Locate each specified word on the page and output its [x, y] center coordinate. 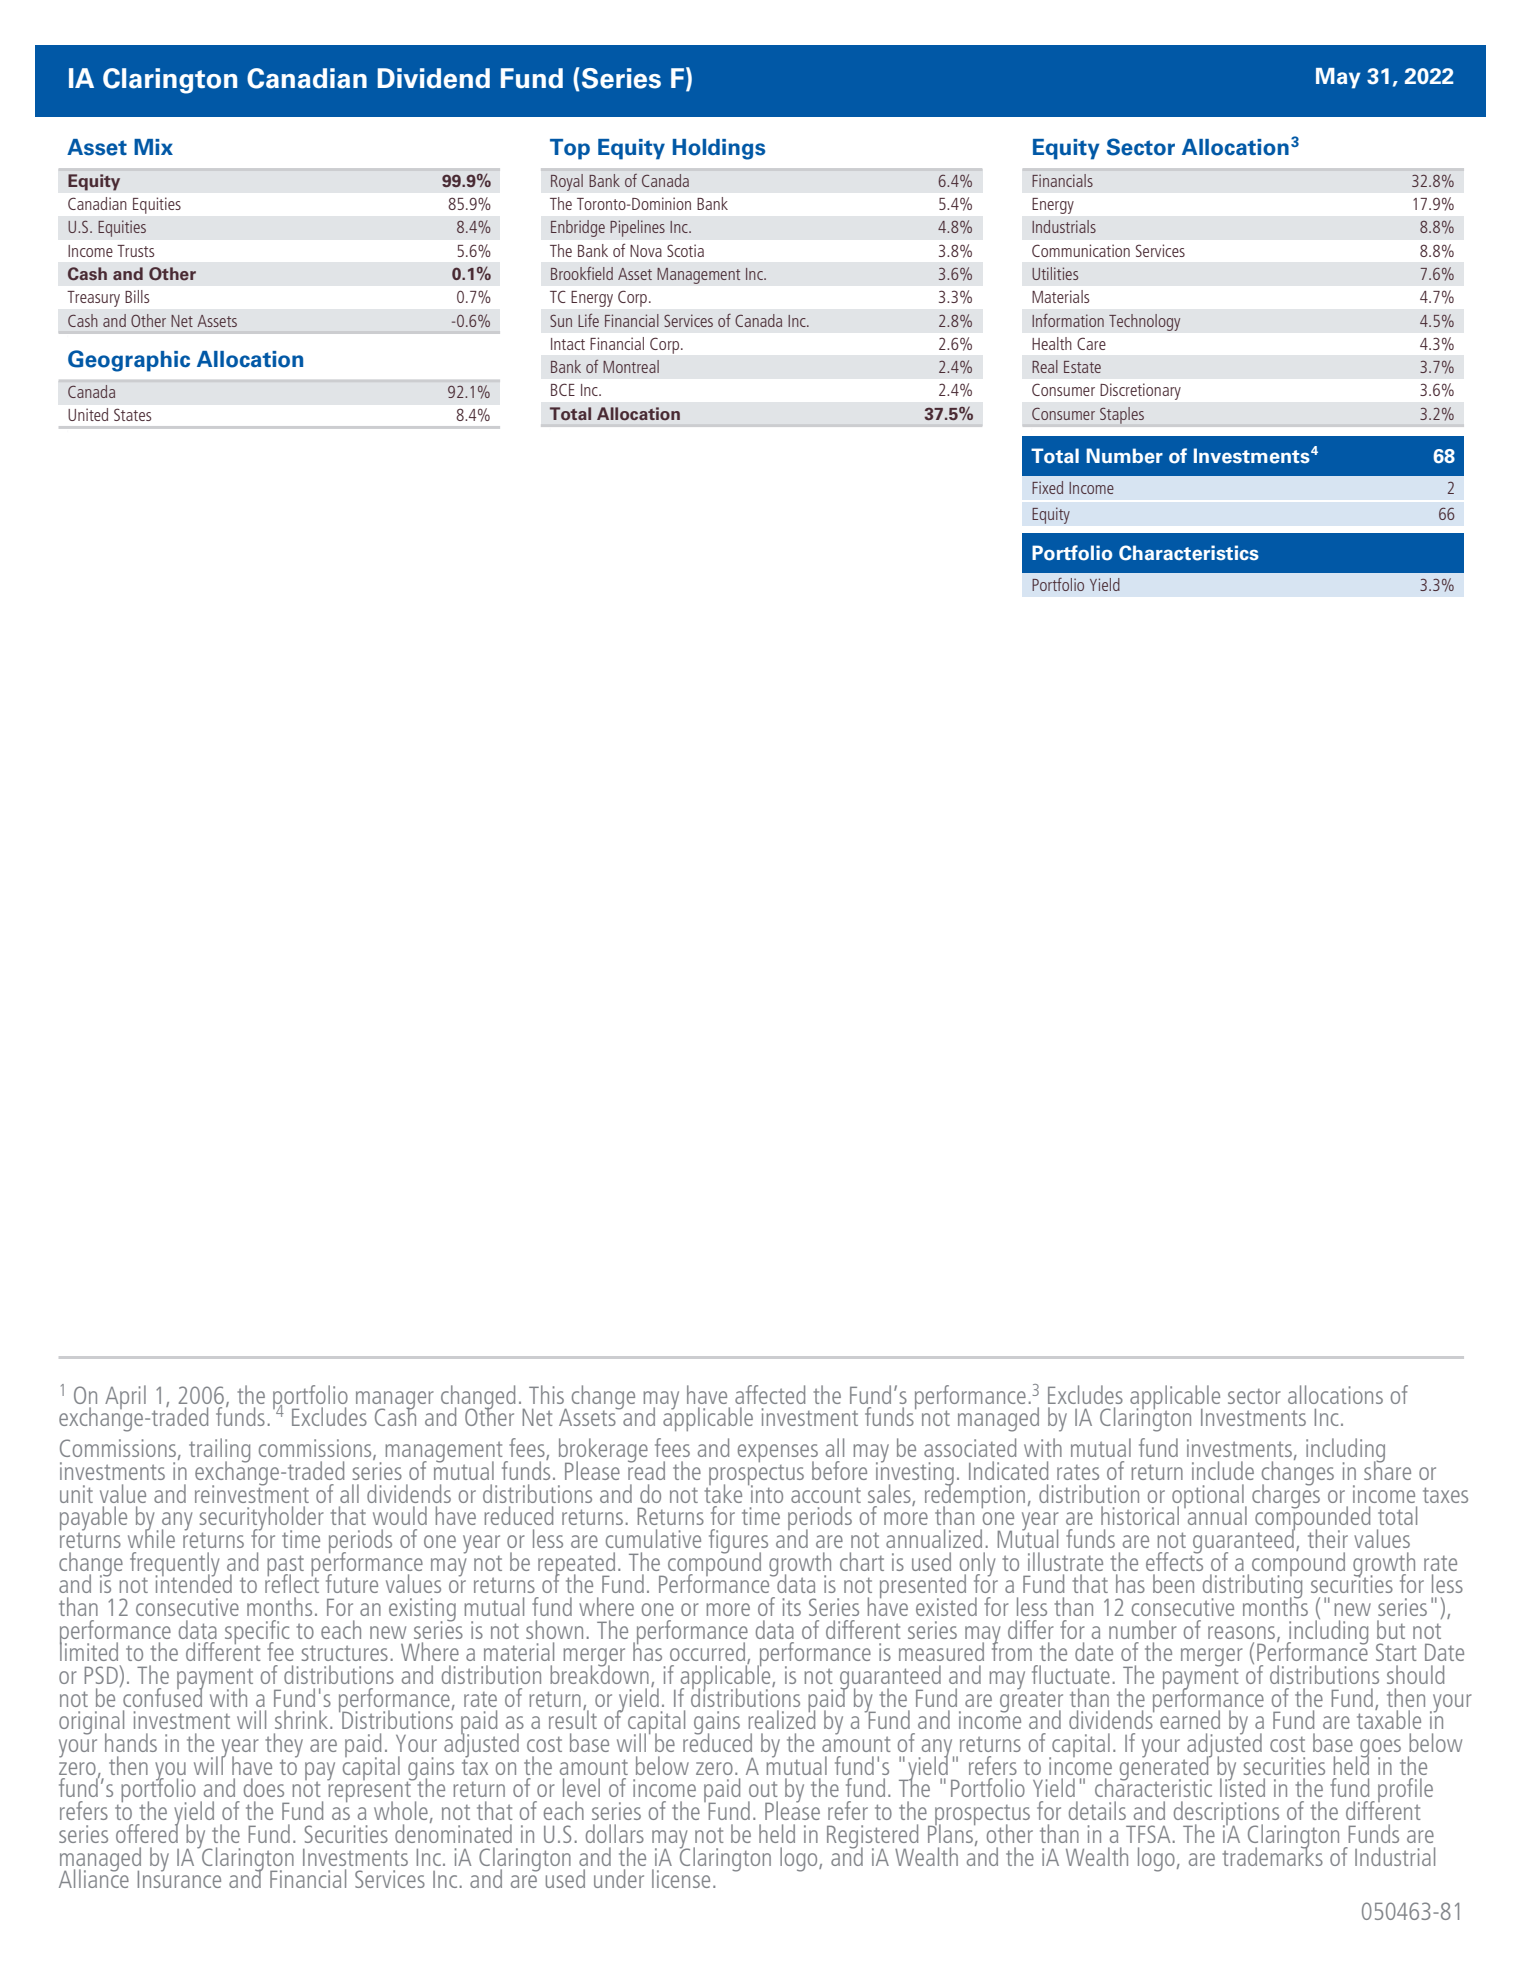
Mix [153, 147]
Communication [1081, 250]
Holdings [719, 149]
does [264, 1787]
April [125, 1397]
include [1223, 1470]
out [763, 1789]
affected [770, 1394]
